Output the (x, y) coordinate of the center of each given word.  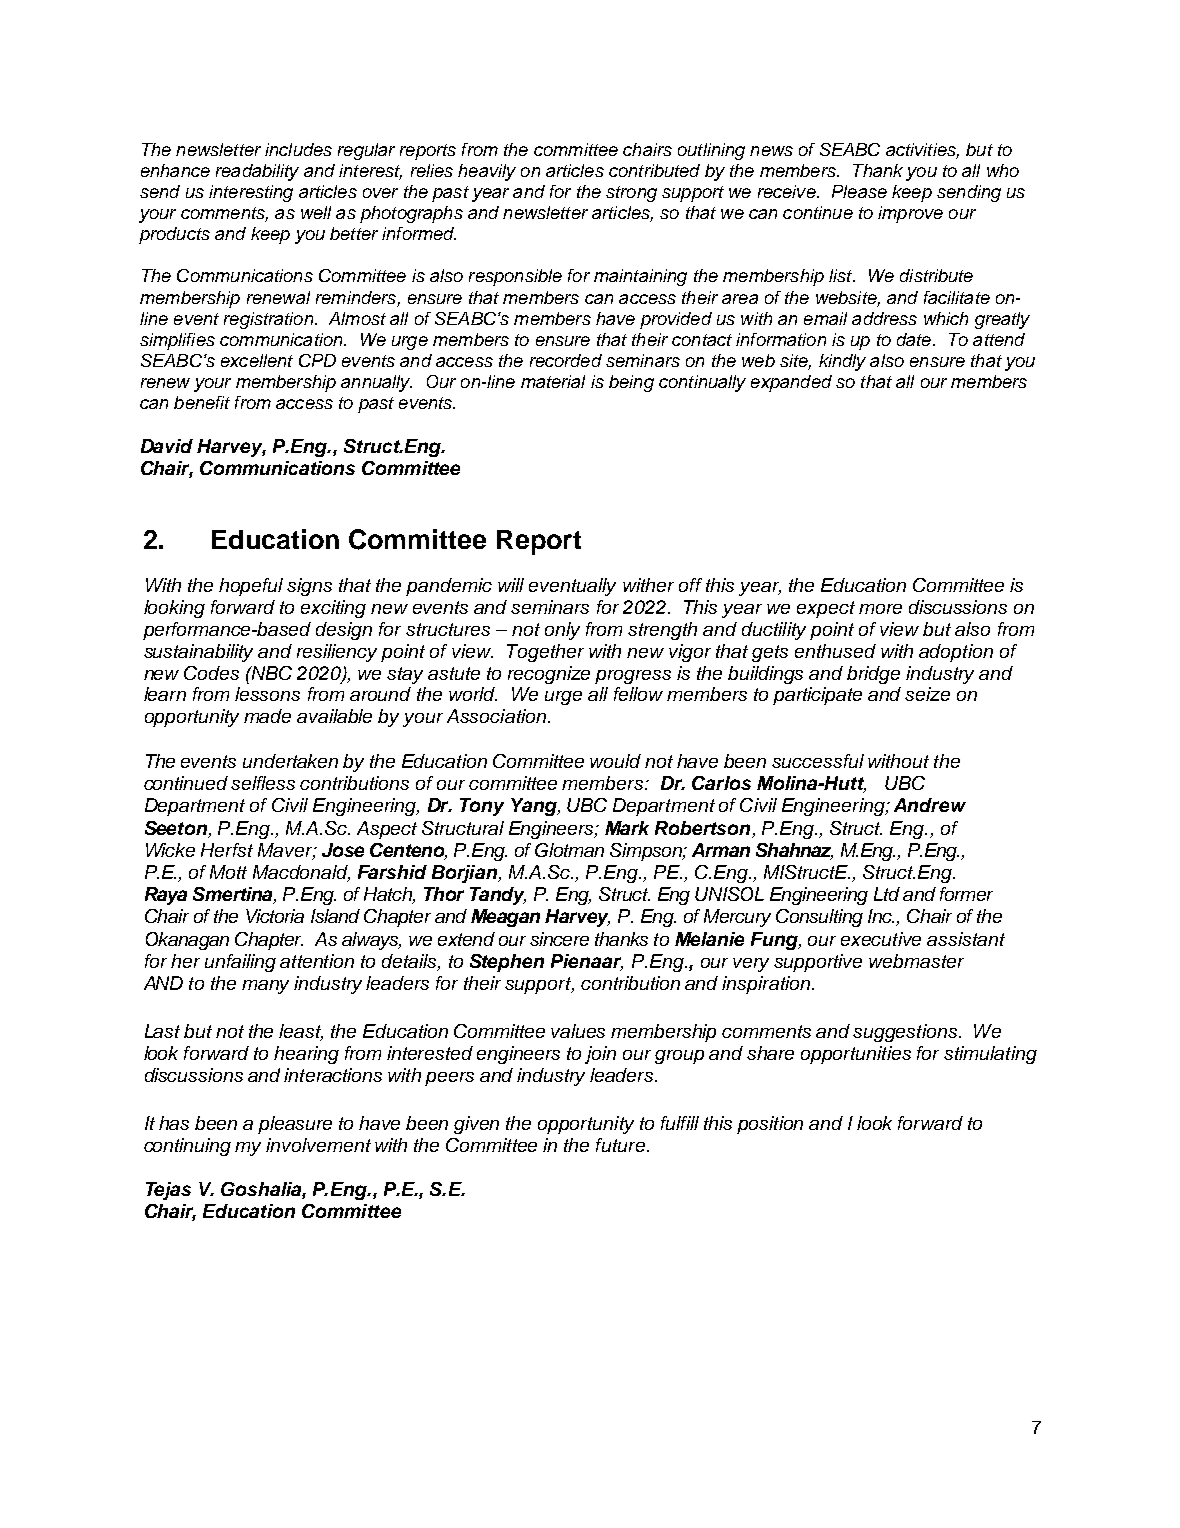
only (562, 631)
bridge (873, 675)
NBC (271, 673)
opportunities (856, 1055)
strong (631, 194)
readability (257, 172)
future (620, 1145)
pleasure (295, 1125)
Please (859, 191)
